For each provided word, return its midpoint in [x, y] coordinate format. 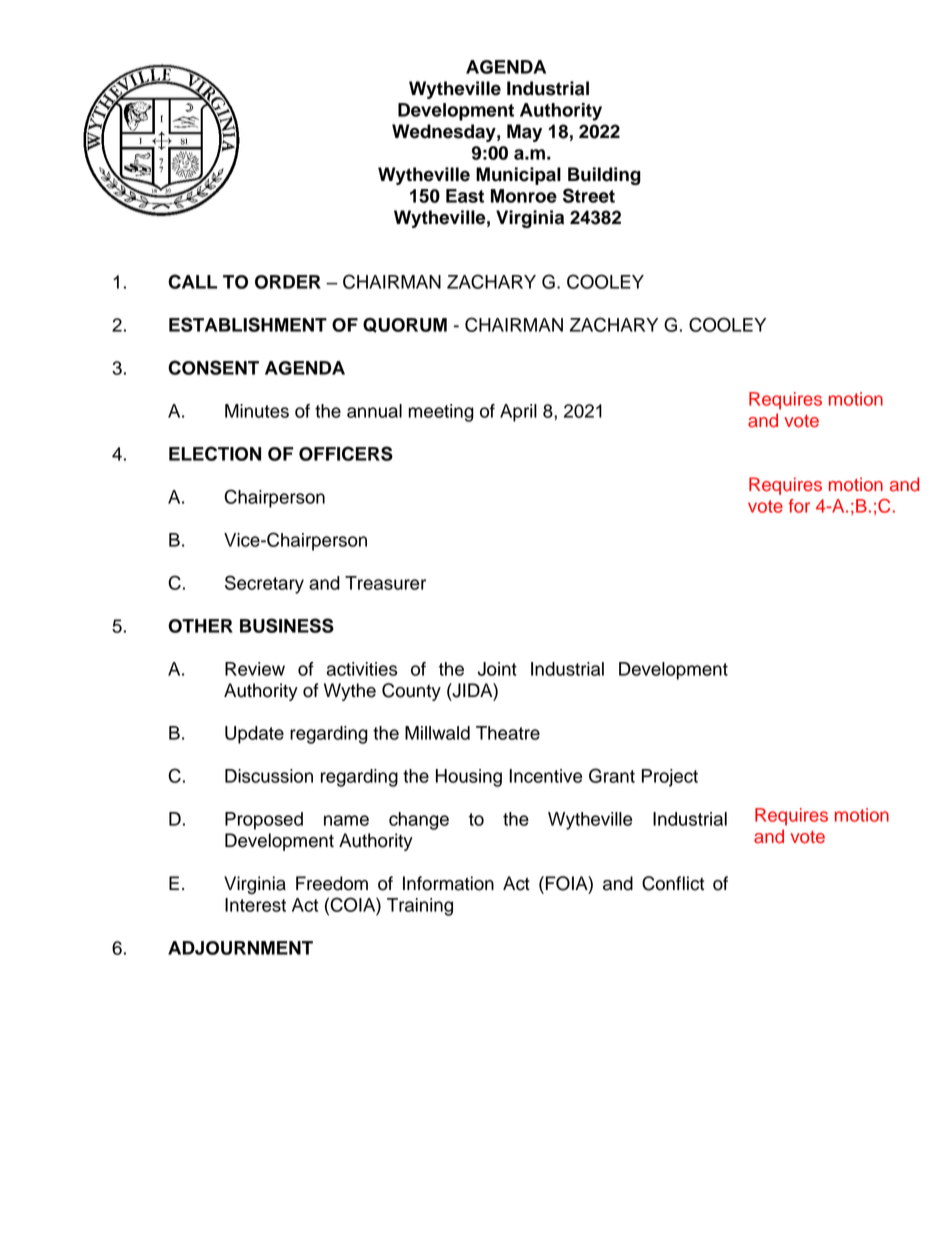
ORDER [288, 282]
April [518, 413]
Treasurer [385, 583]
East [465, 196]
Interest [255, 905]
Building [604, 176]
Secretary [264, 584]
